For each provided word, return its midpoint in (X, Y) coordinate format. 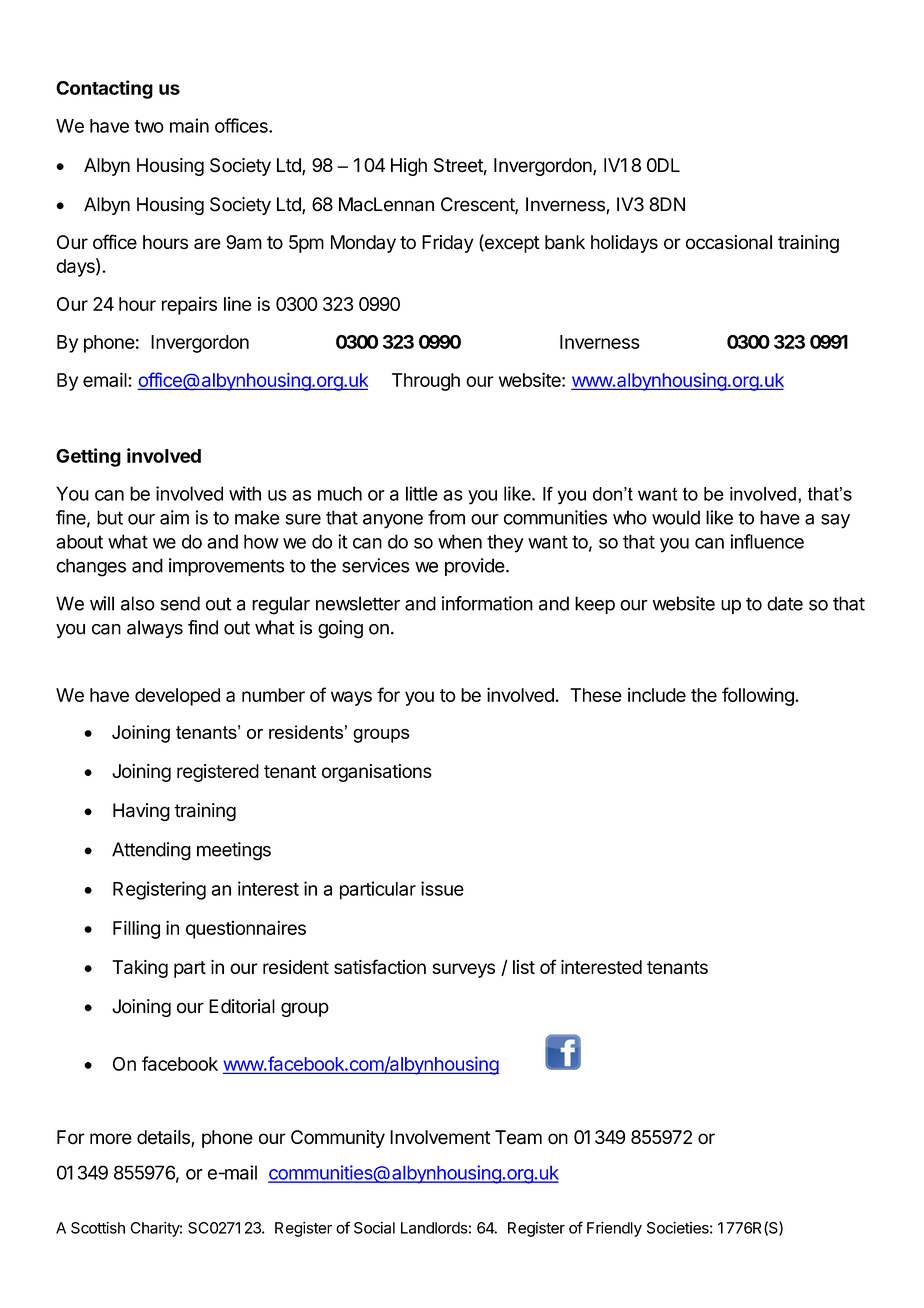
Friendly (614, 1229)
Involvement (440, 1137)
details (164, 1138)
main (189, 125)
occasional (729, 242)
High (409, 167)
